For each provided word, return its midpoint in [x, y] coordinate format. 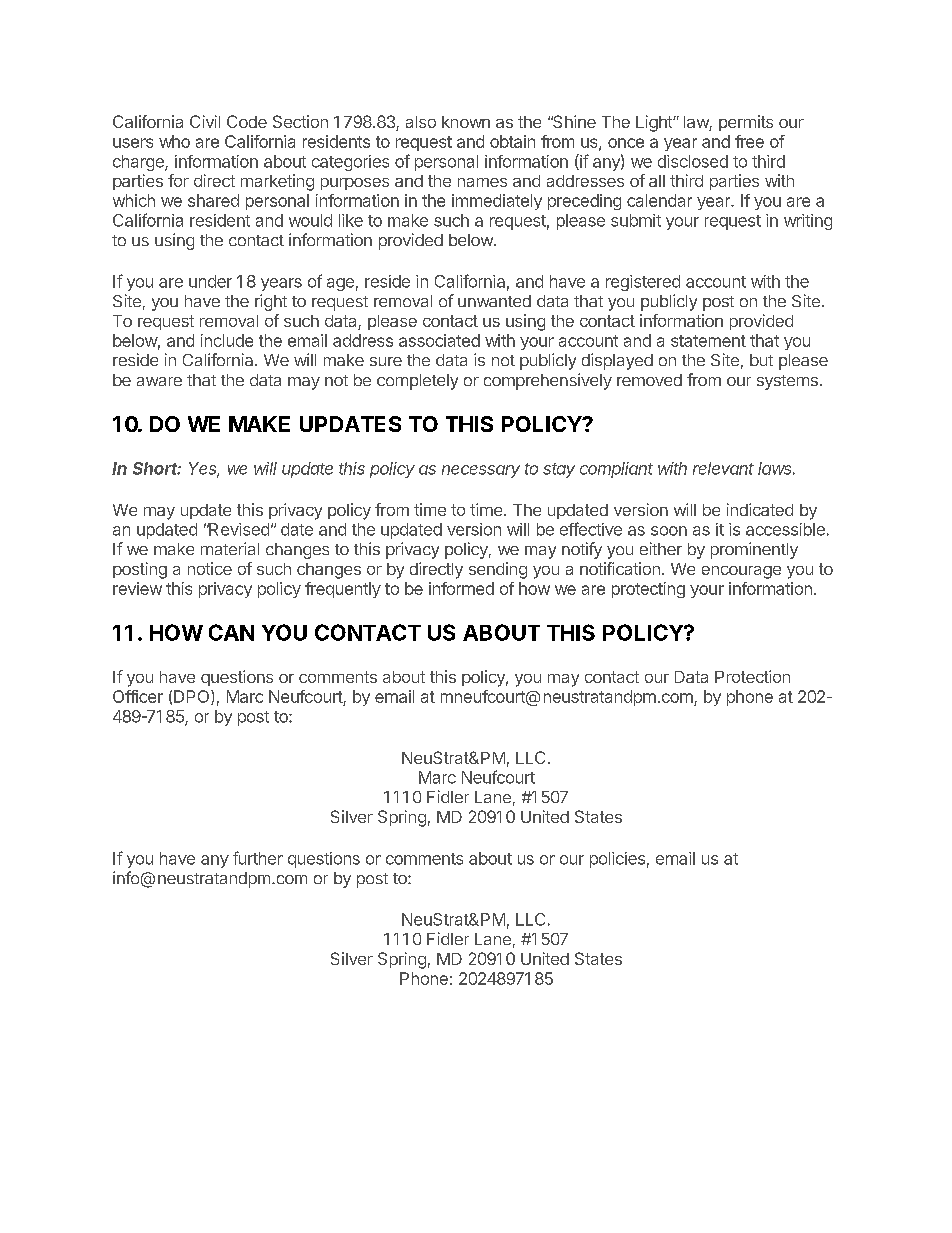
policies [617, 860]
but [761, 360]
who [174, 141]
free [749, 141]
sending [498, 570]
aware [159, 381]
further [258, 858]
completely [417, 382]
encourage [741, 572]
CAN [231, 632]
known [466, 122]
